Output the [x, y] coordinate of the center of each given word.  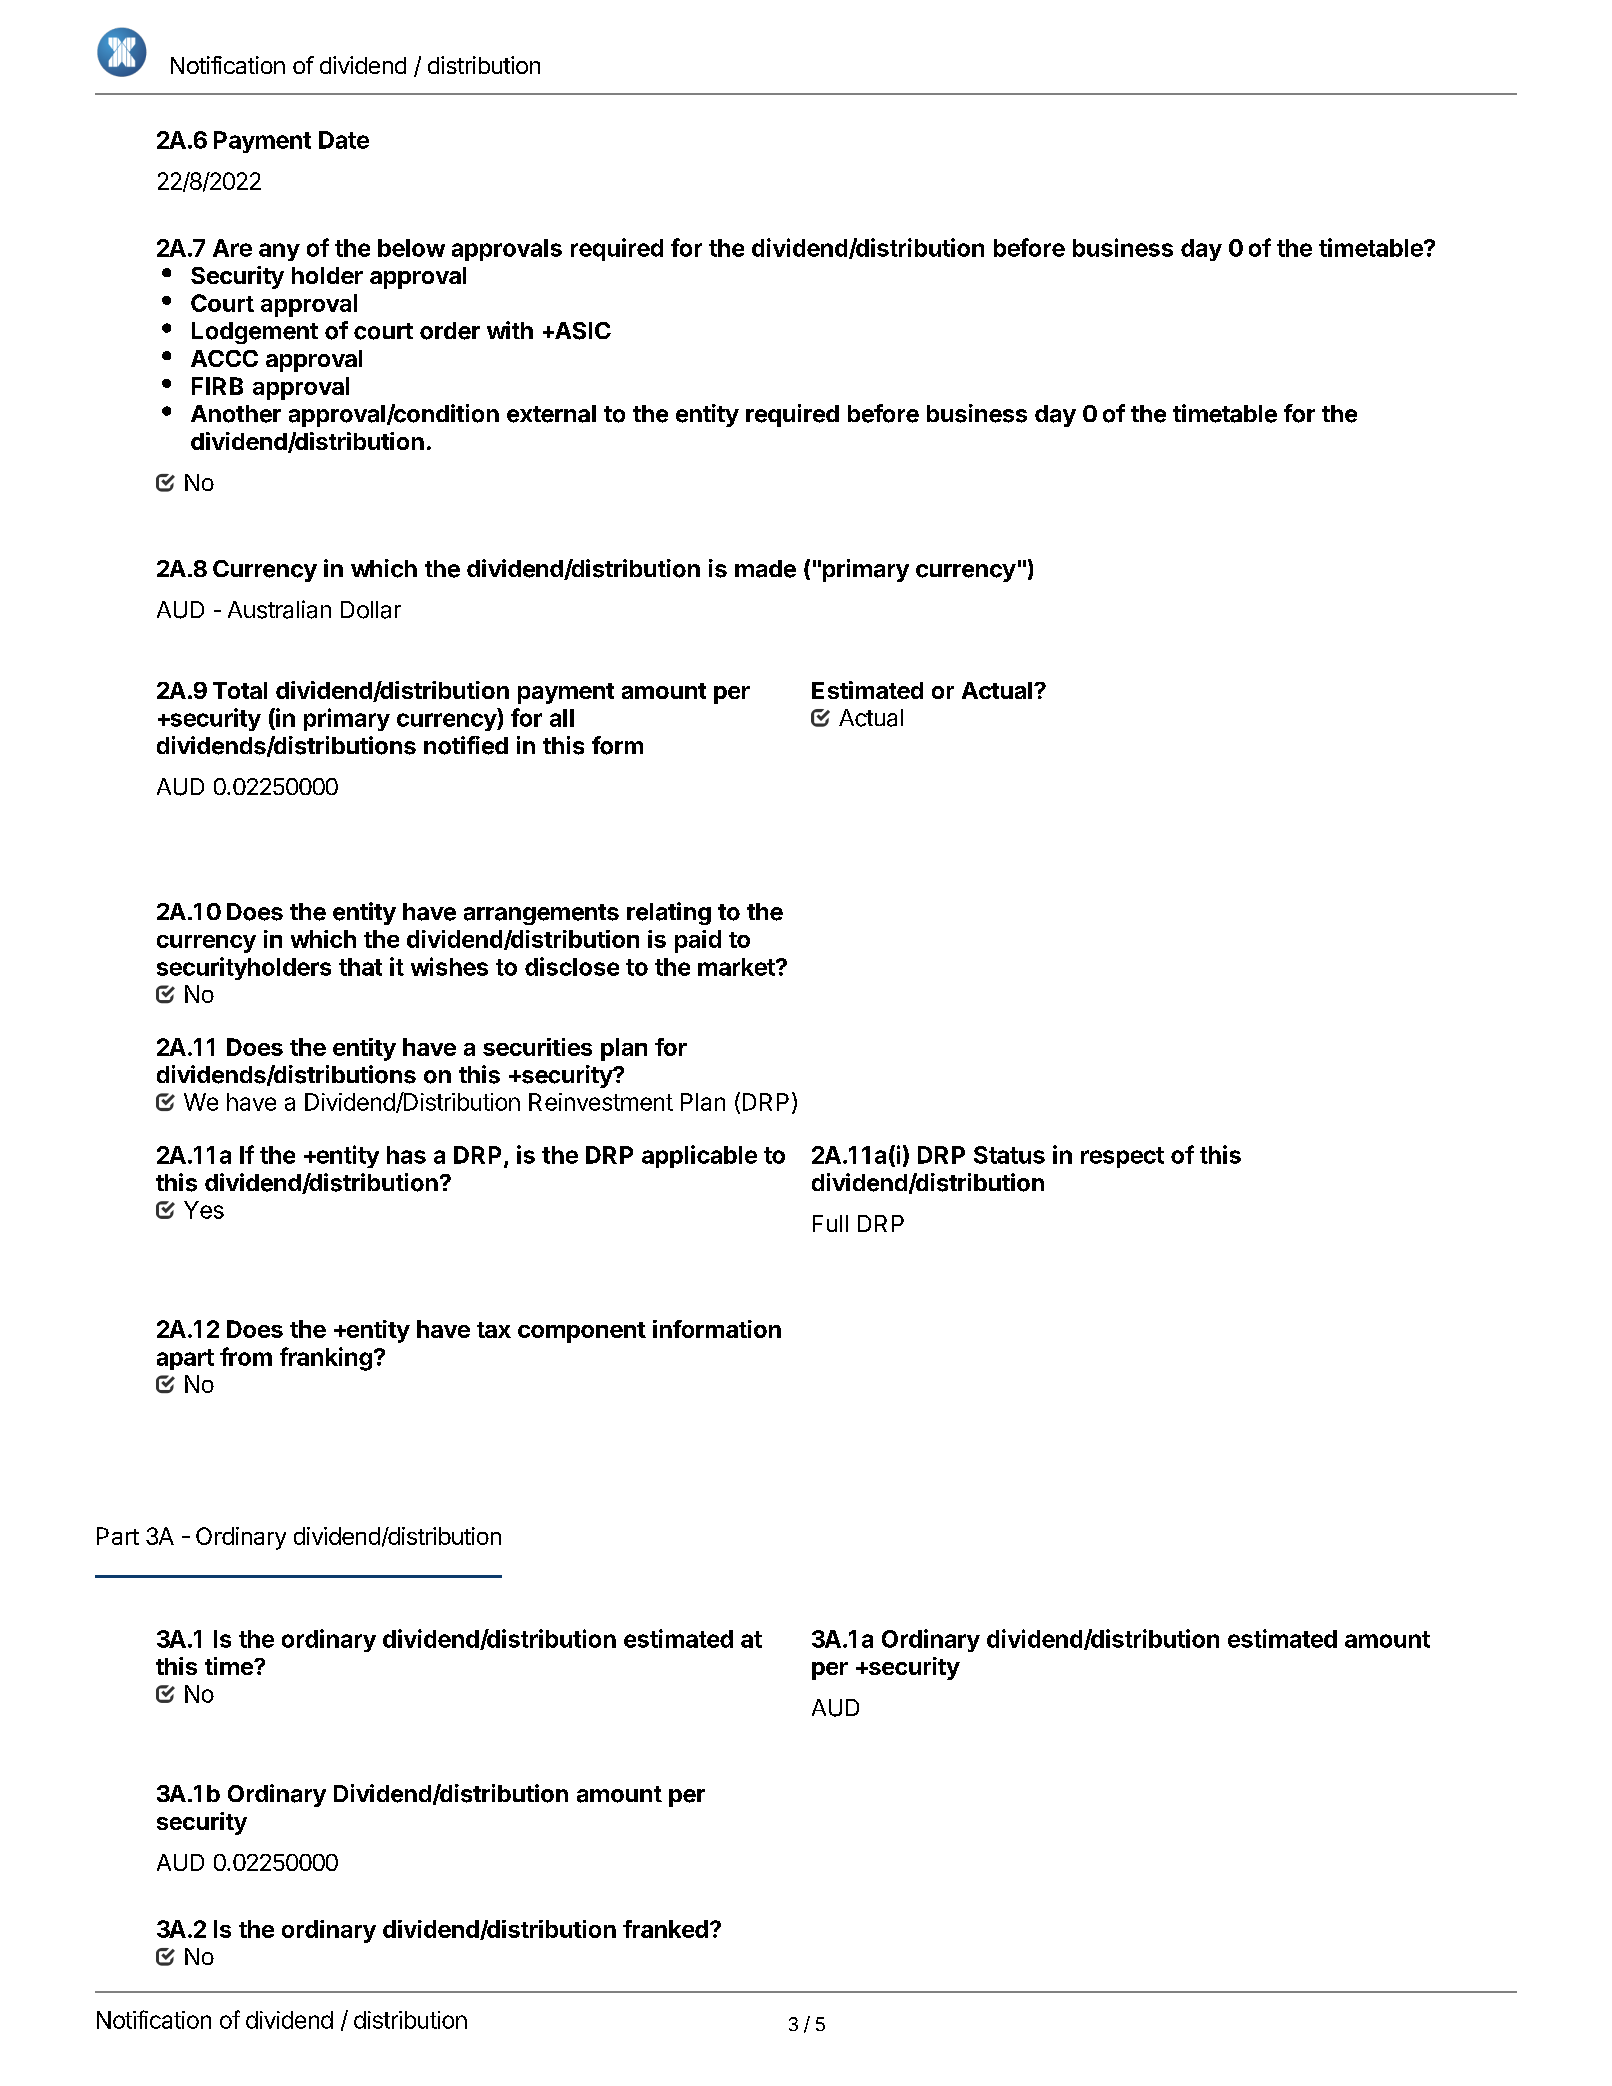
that [360, 967]
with [510, 330]
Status [1009, 1155]
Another [236, 414]
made [765, 569]
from [246, 1356]
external [551, 414]
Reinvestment [601, 1102]
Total [240, 690]
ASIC [581, 331]
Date [344, 140]
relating [669, 913]
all [562, 718]
